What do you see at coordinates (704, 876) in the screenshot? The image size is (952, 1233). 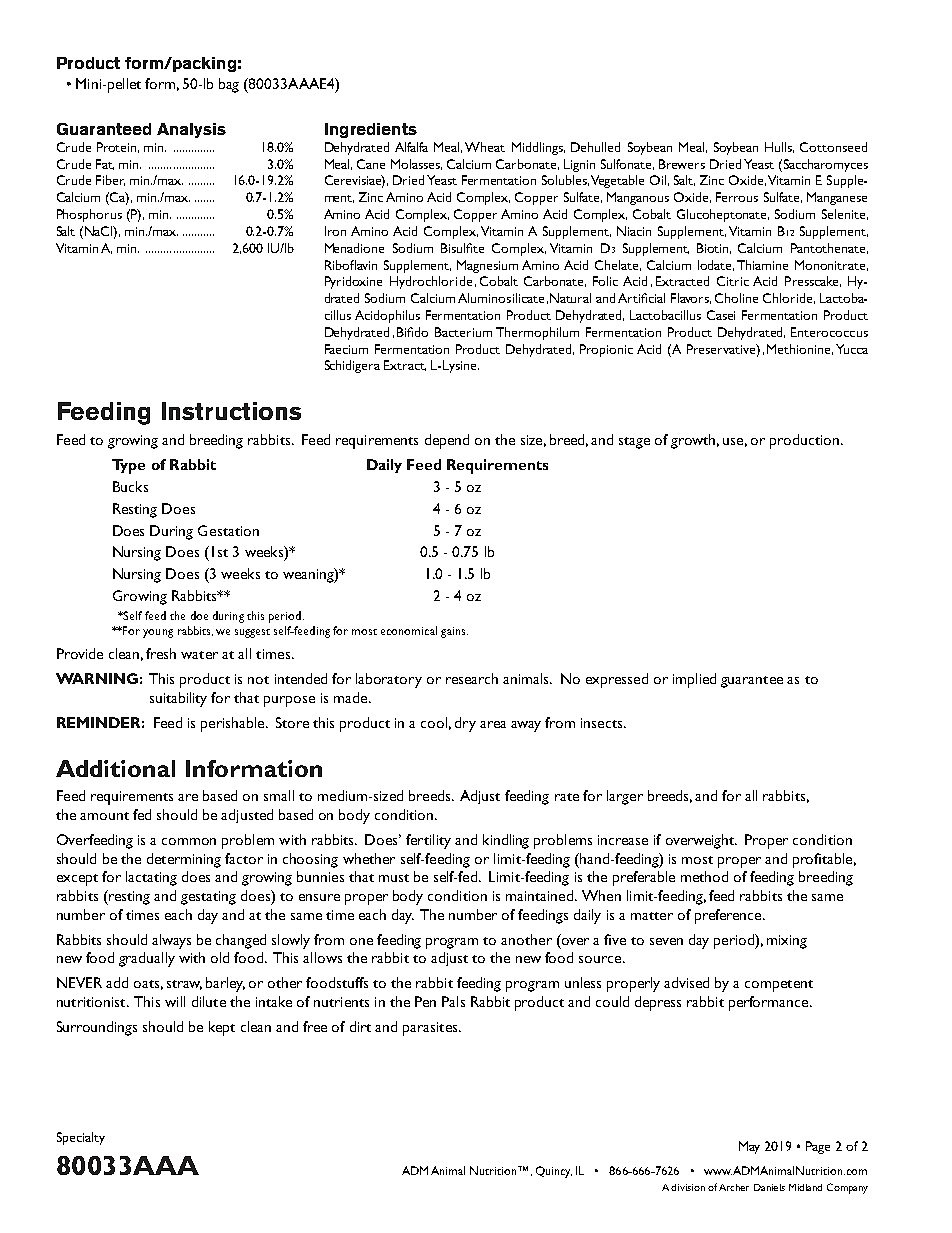 I see `method` at bounding box center [704, 876].
